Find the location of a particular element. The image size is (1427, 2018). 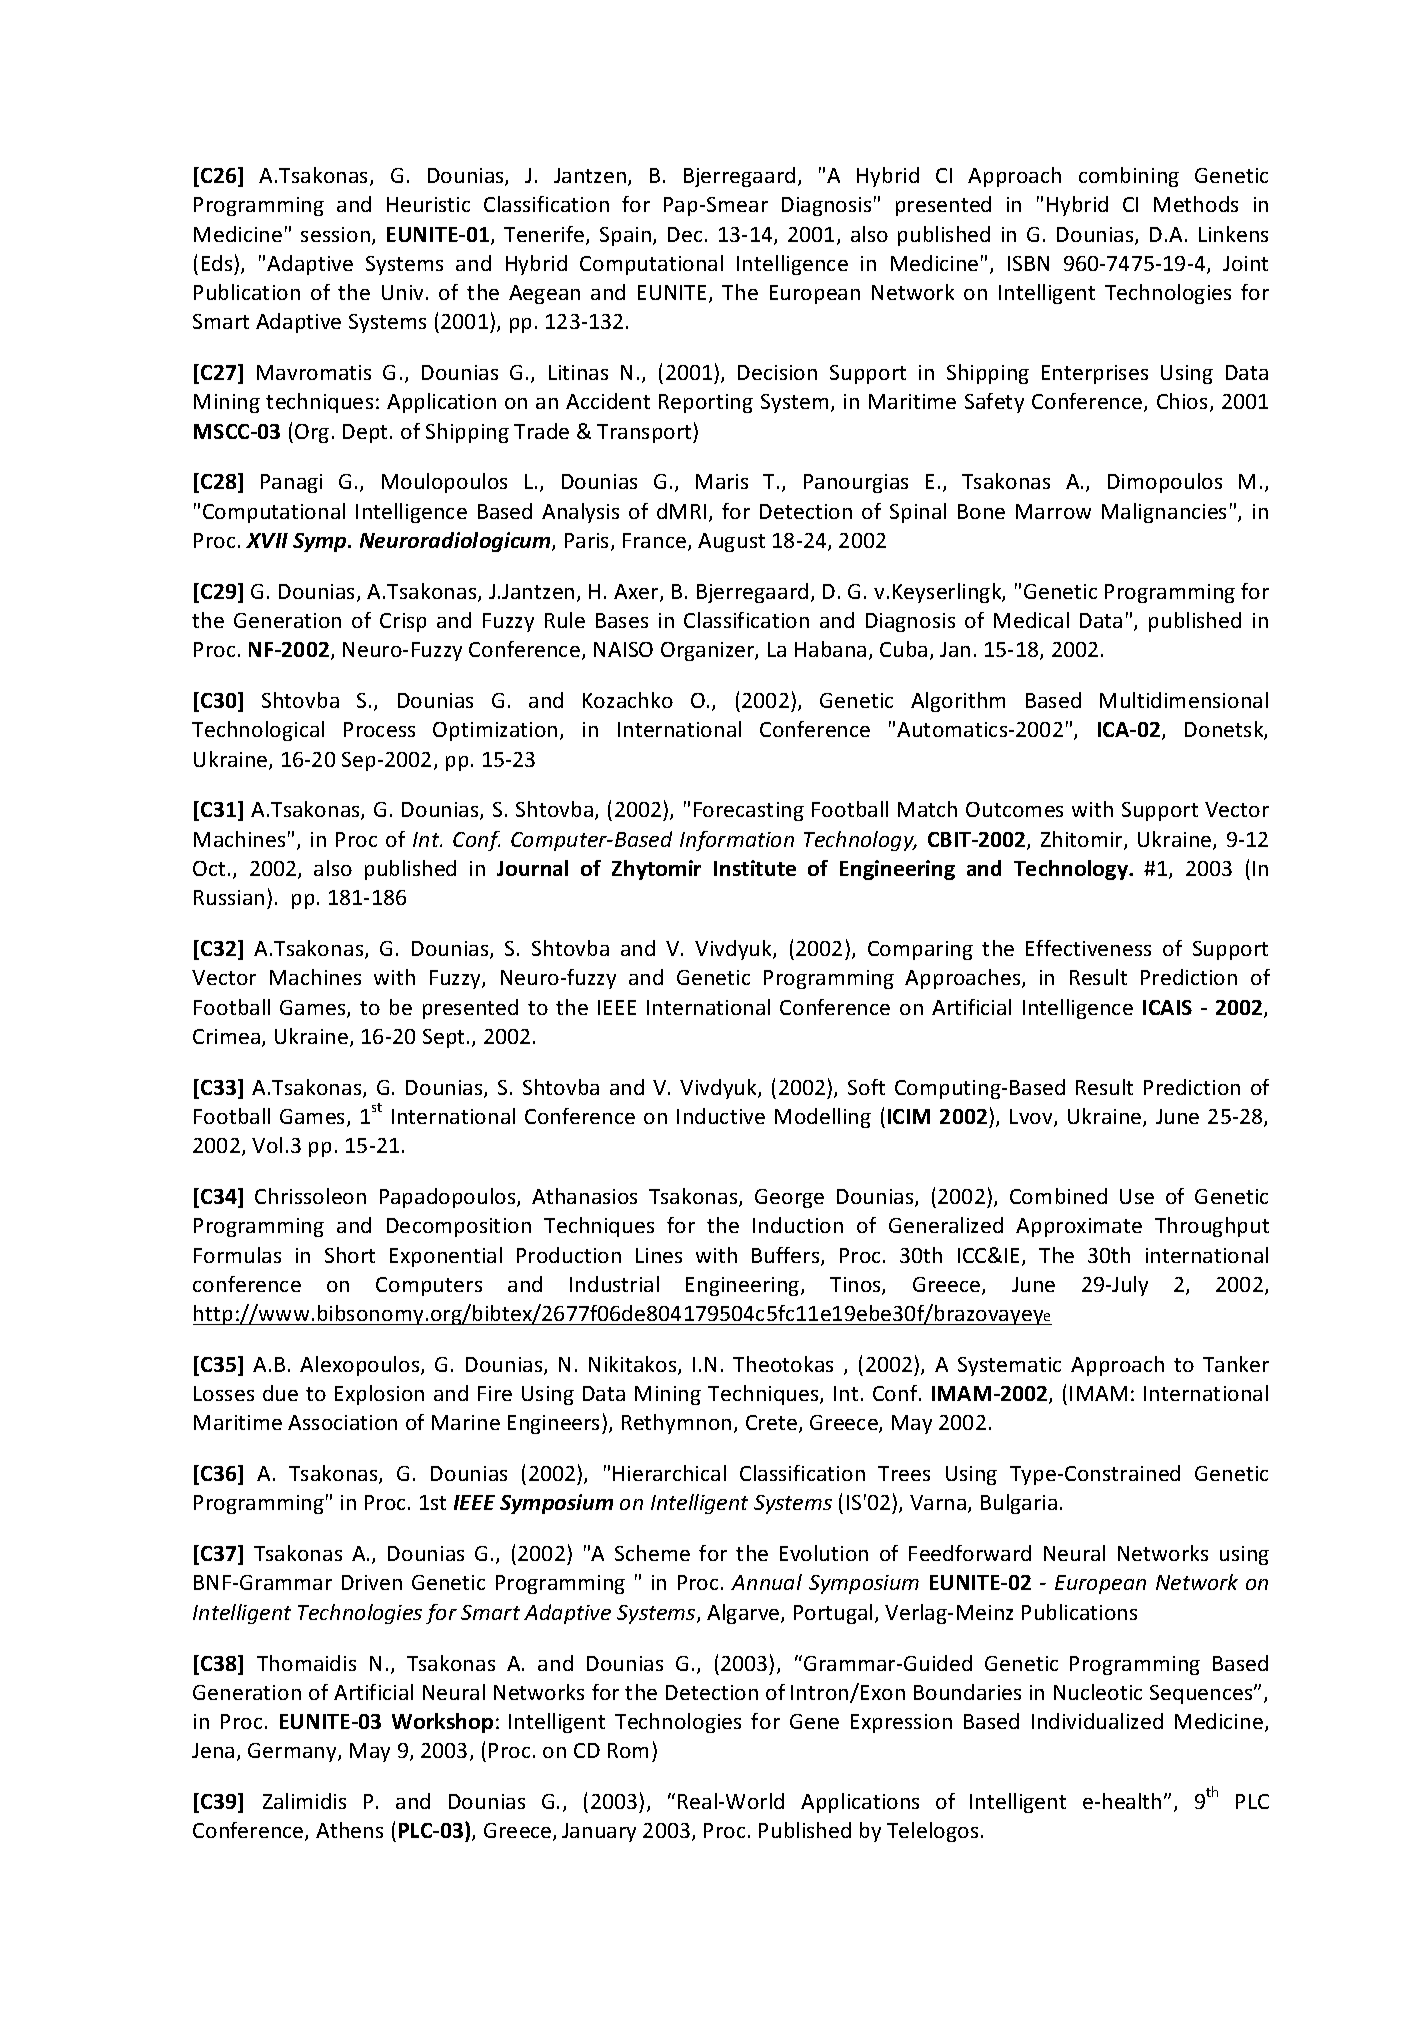

Individualized is located at coordinates (1097, 1721).
